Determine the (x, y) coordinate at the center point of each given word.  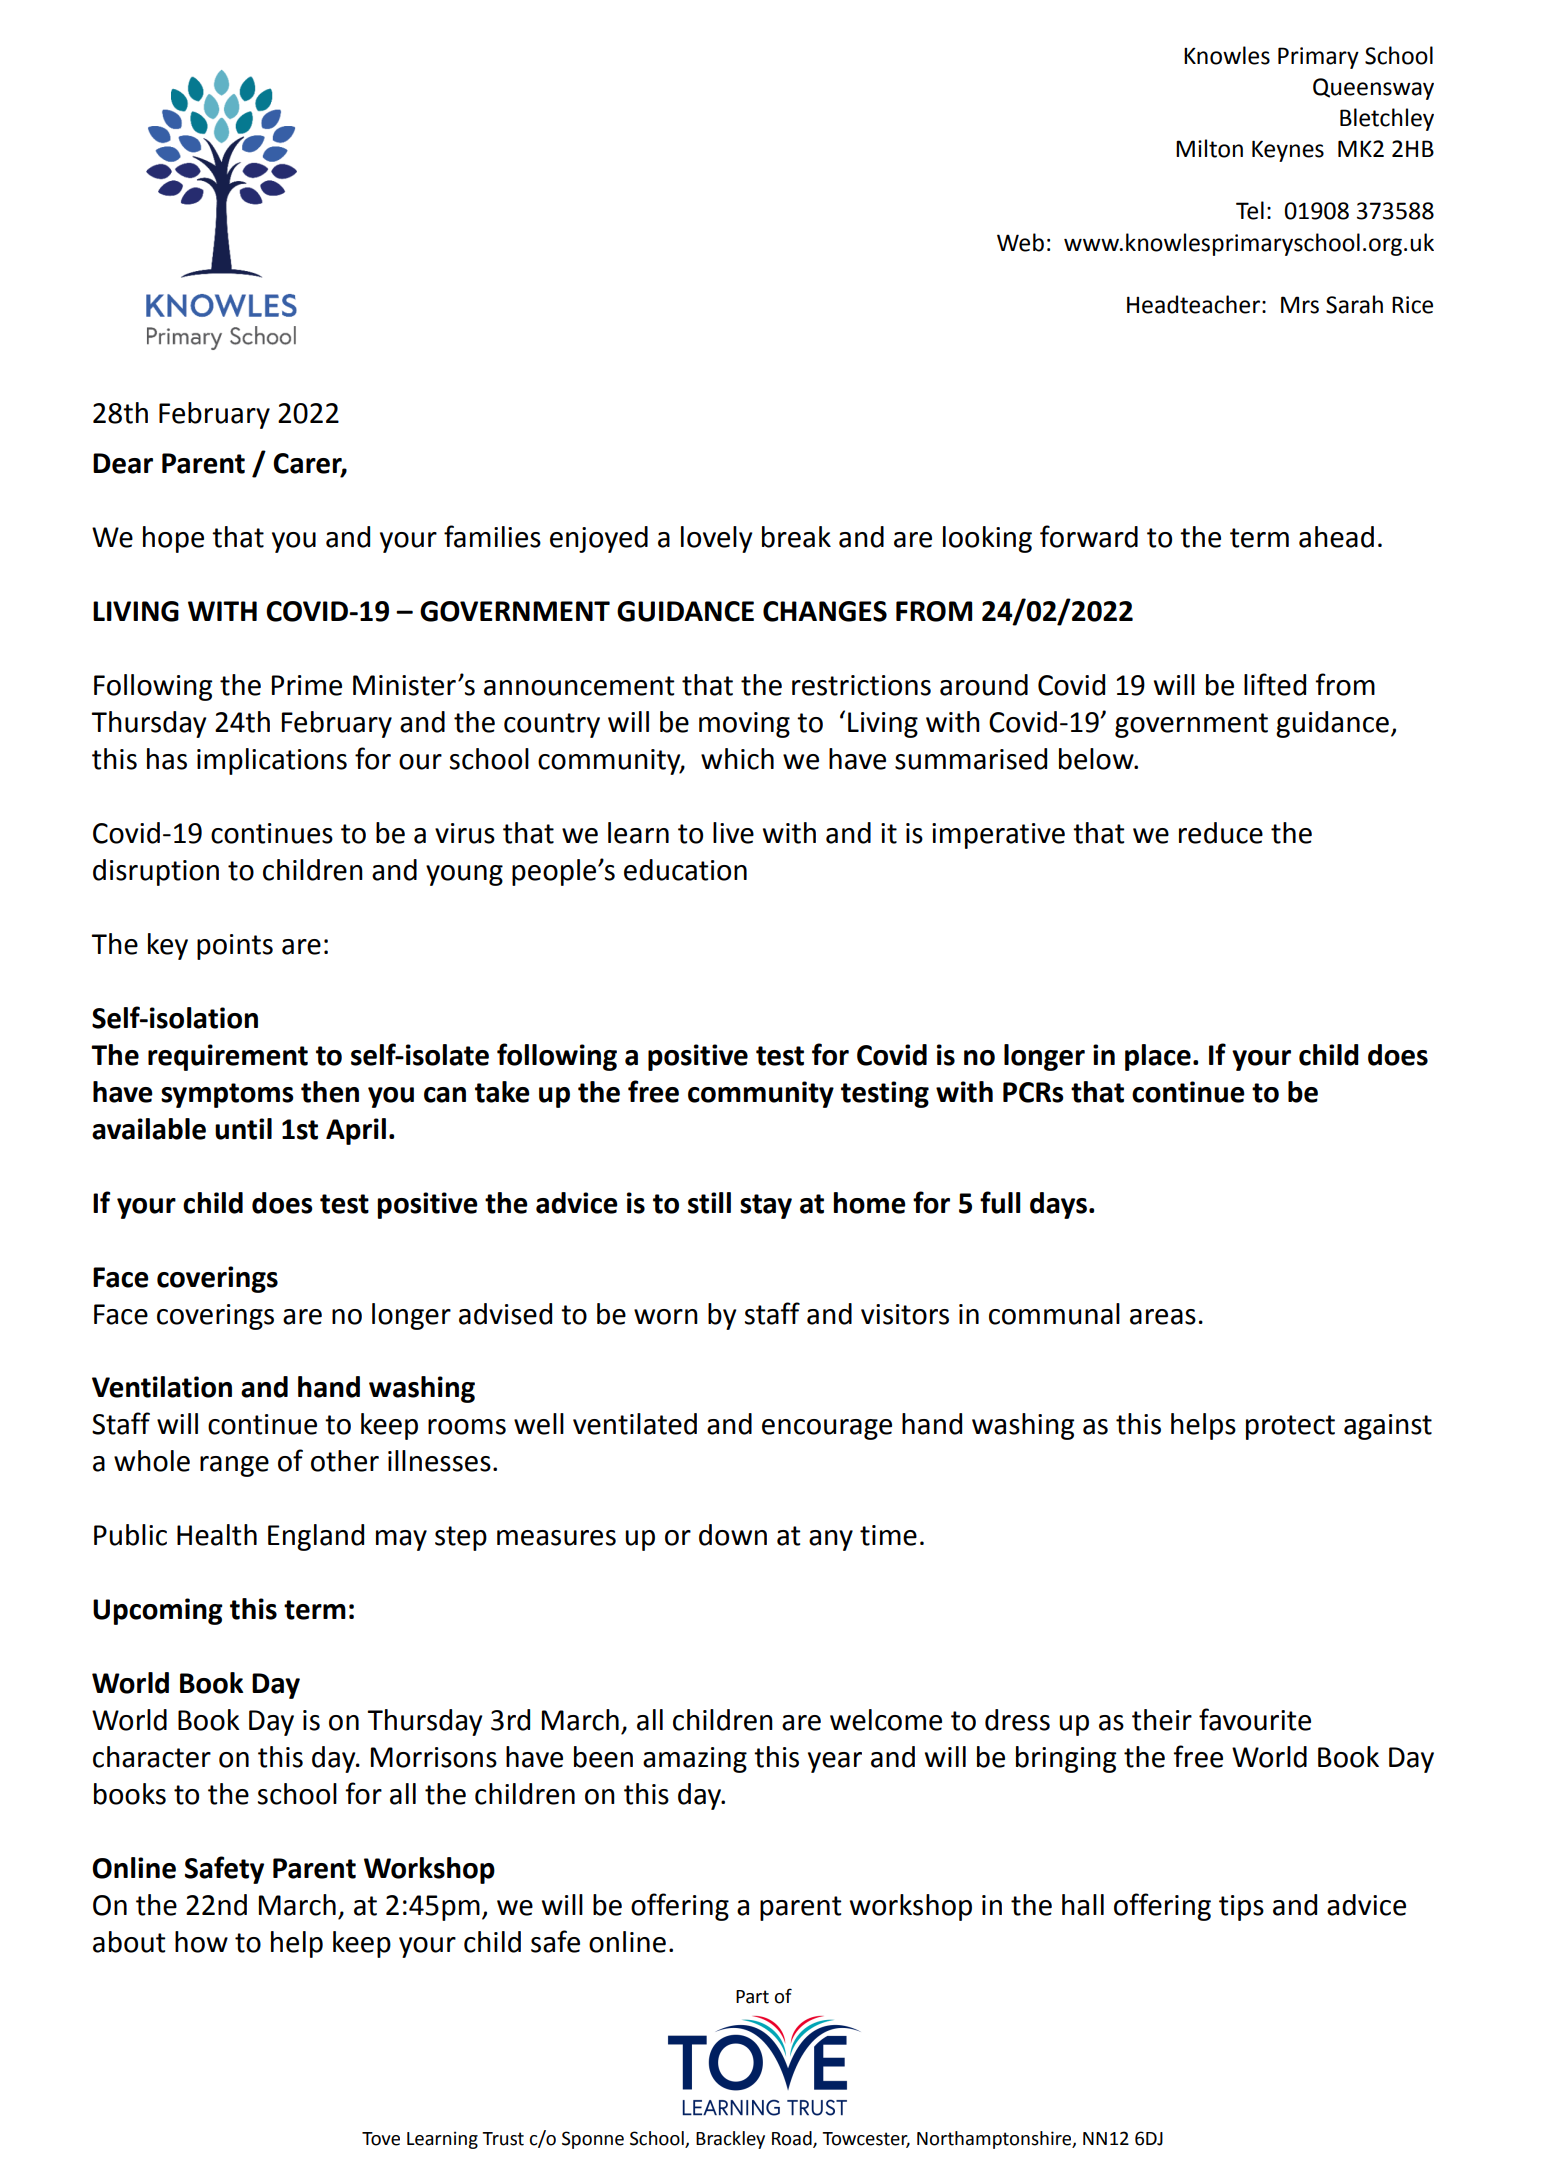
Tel (1250, 210)
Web (1020, 242)
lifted (1275, 684)
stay (766, 1206)
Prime (307, 685)
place (1158, 1057)
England (316, 1537)
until (243, 1129)
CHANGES (825, 611)
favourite (1255, 1719)
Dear (123, 463)
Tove (381, 2139)
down (733, 1535)
